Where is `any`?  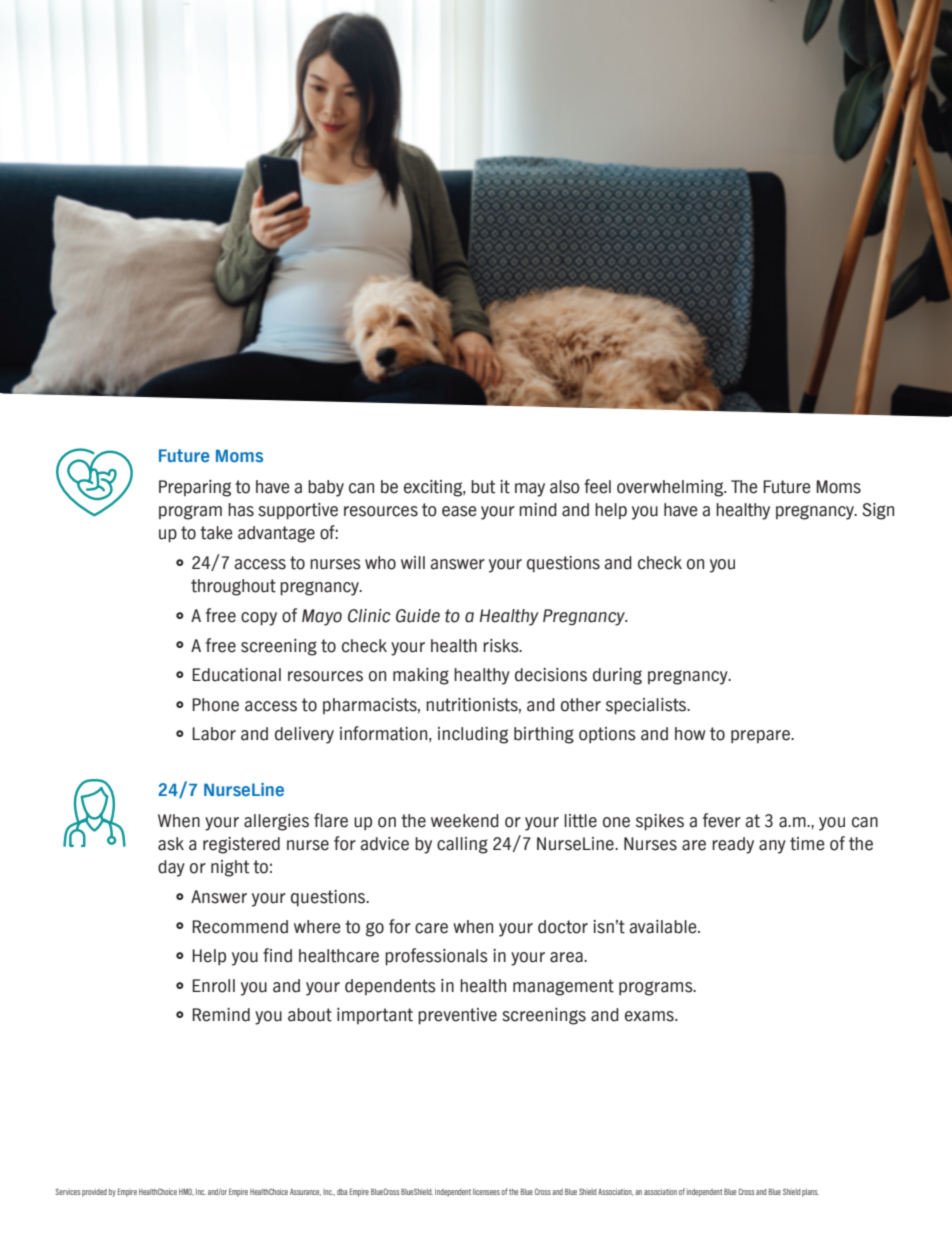
any is located at coordinates (772, 847).
